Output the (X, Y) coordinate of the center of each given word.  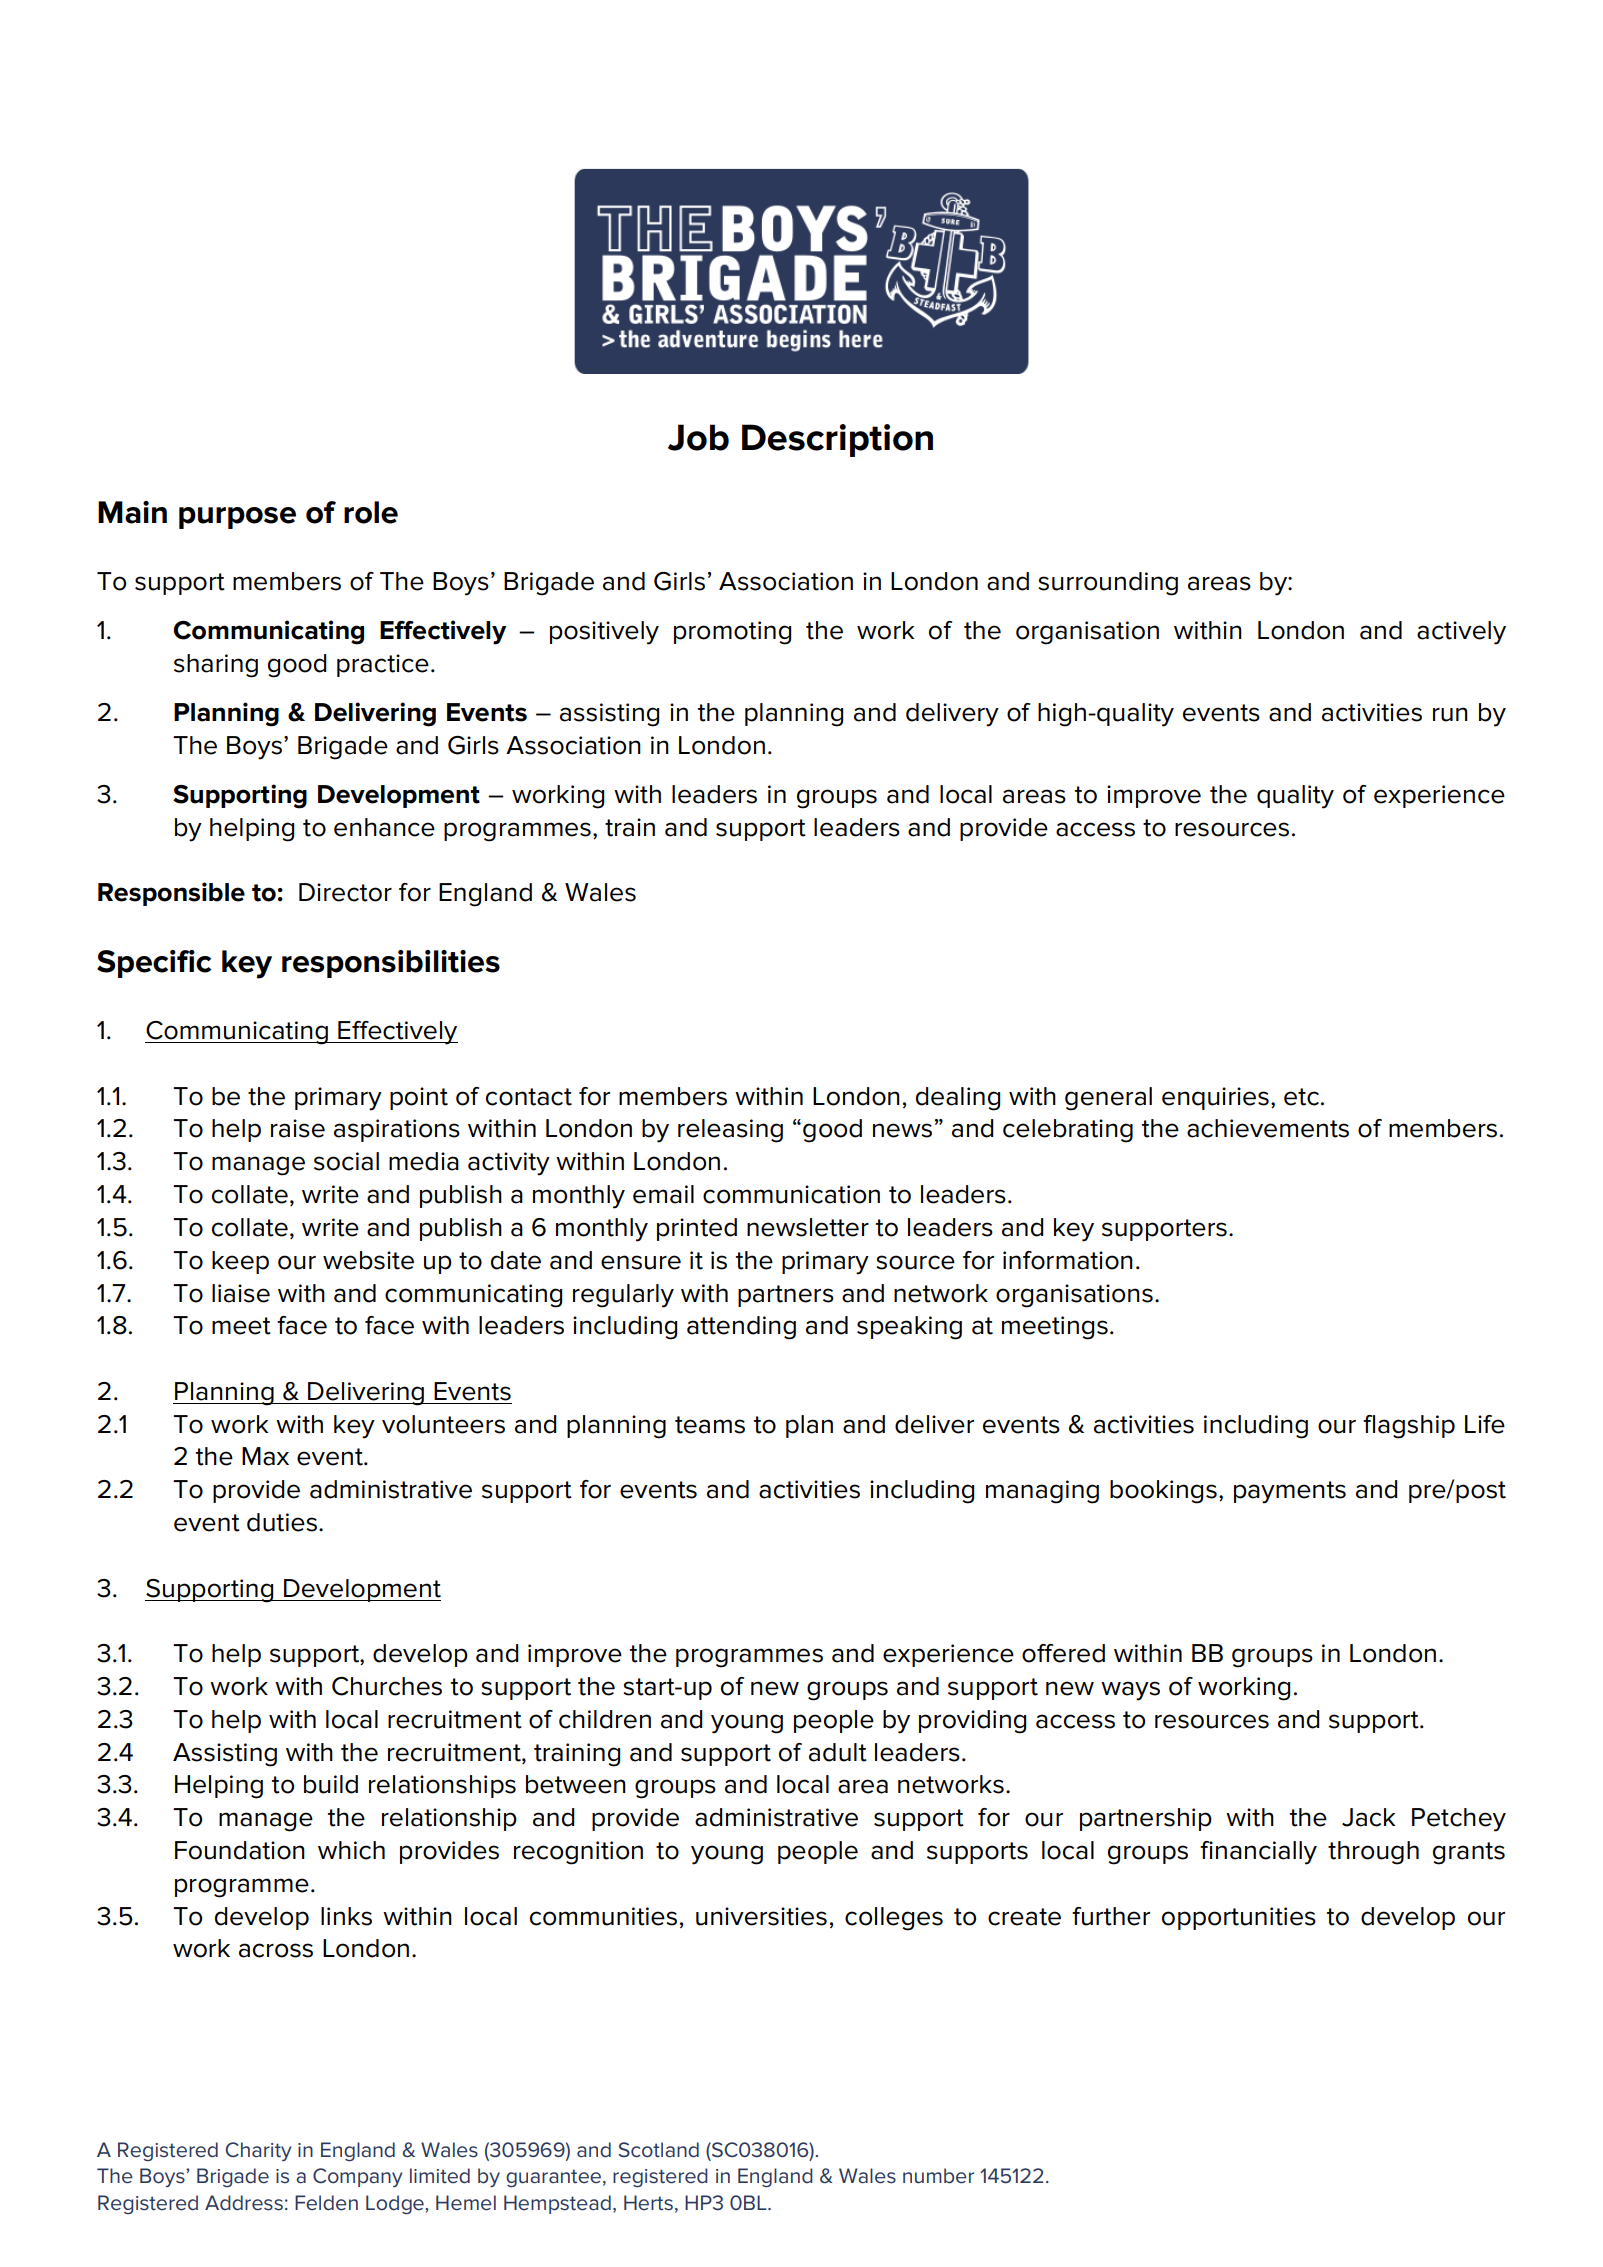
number (938, 2176)
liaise (241, 1293)
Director (345, 892)
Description (837, 440)
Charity (259, 2151)
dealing (958, 1099)
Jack (1368, 1817)
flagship (1409, 1427)
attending (741, 1328)
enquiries (1215, 1098)
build (331, 1784)
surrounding (1108, 584)
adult (838, 1752)
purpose (237, 518)
